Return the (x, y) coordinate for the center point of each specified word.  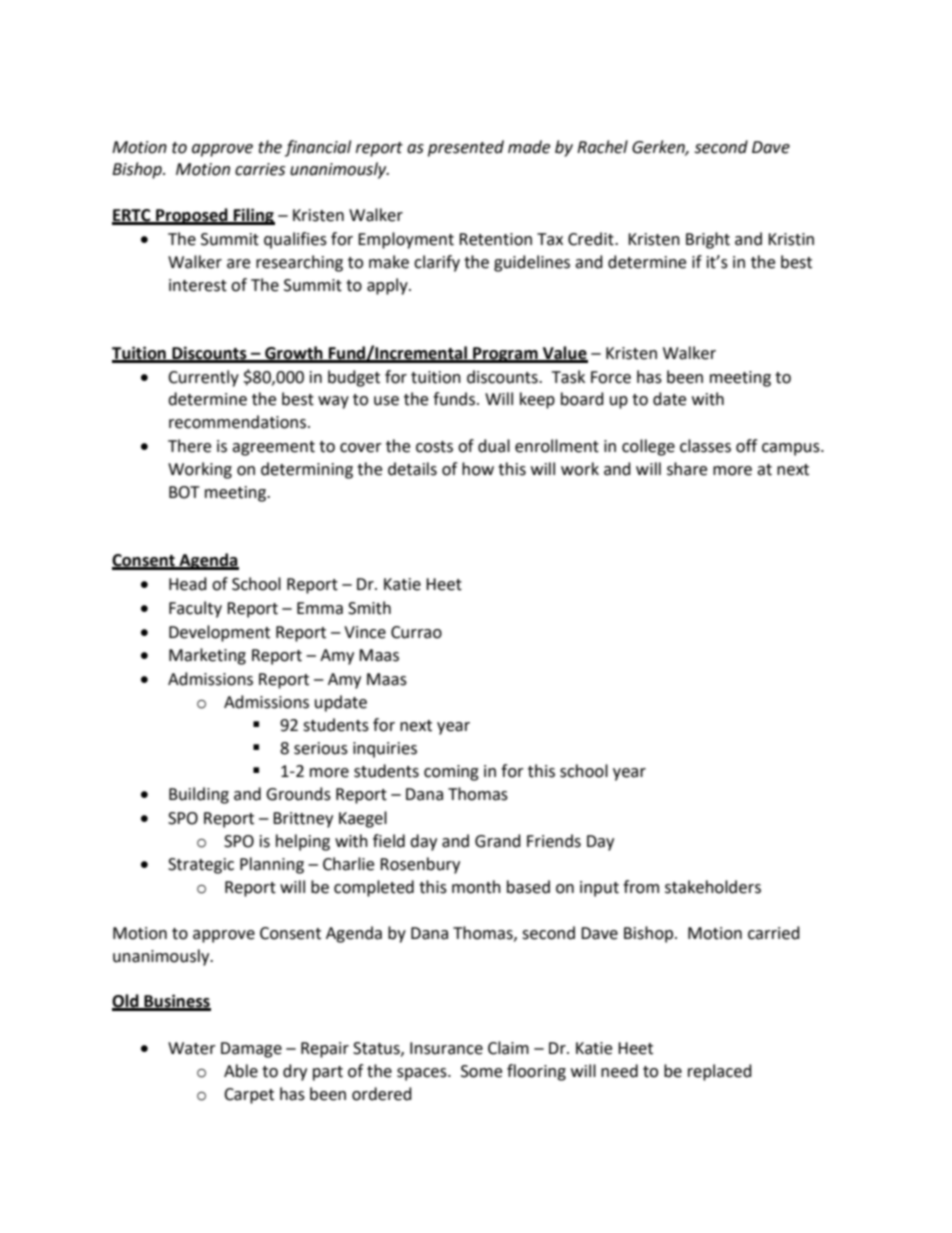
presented (466, 148)
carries (260, 169)
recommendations (239, 422)
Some (481, 1071)
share (687, 469)
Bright (708, 240)
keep (537, 400)
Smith (369, 608)
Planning (272, 865)
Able (241, 1071)
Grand (498, 841)
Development (219, 633)
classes (705, 446)
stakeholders (713, 887)
